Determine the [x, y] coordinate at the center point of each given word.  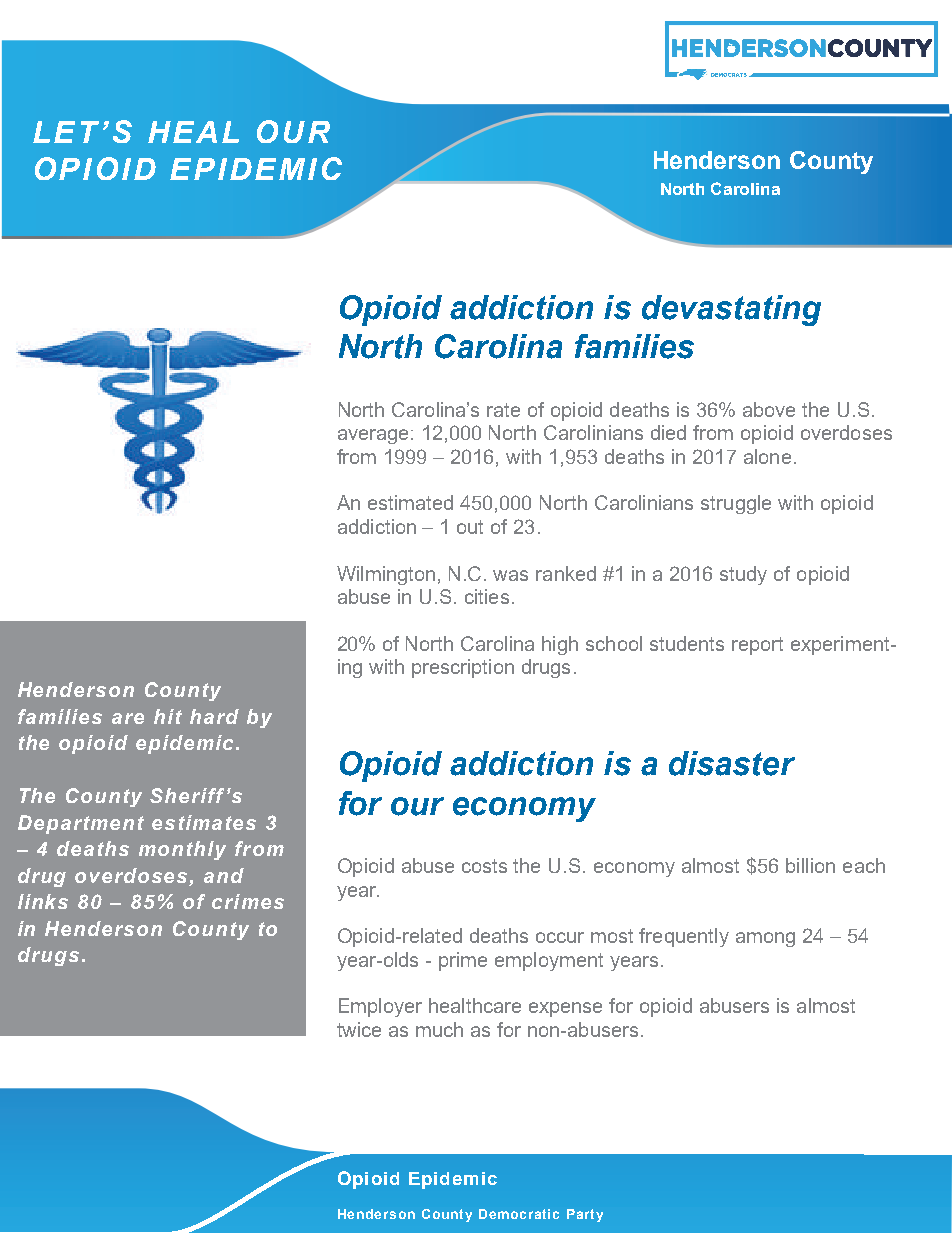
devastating [731, 310]
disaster [732, 763]
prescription [463, 668]
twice [359, 1029]
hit [168, 716]
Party [585, 1215]
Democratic [519, 1214]
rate [503, 410]
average [373, 436]
